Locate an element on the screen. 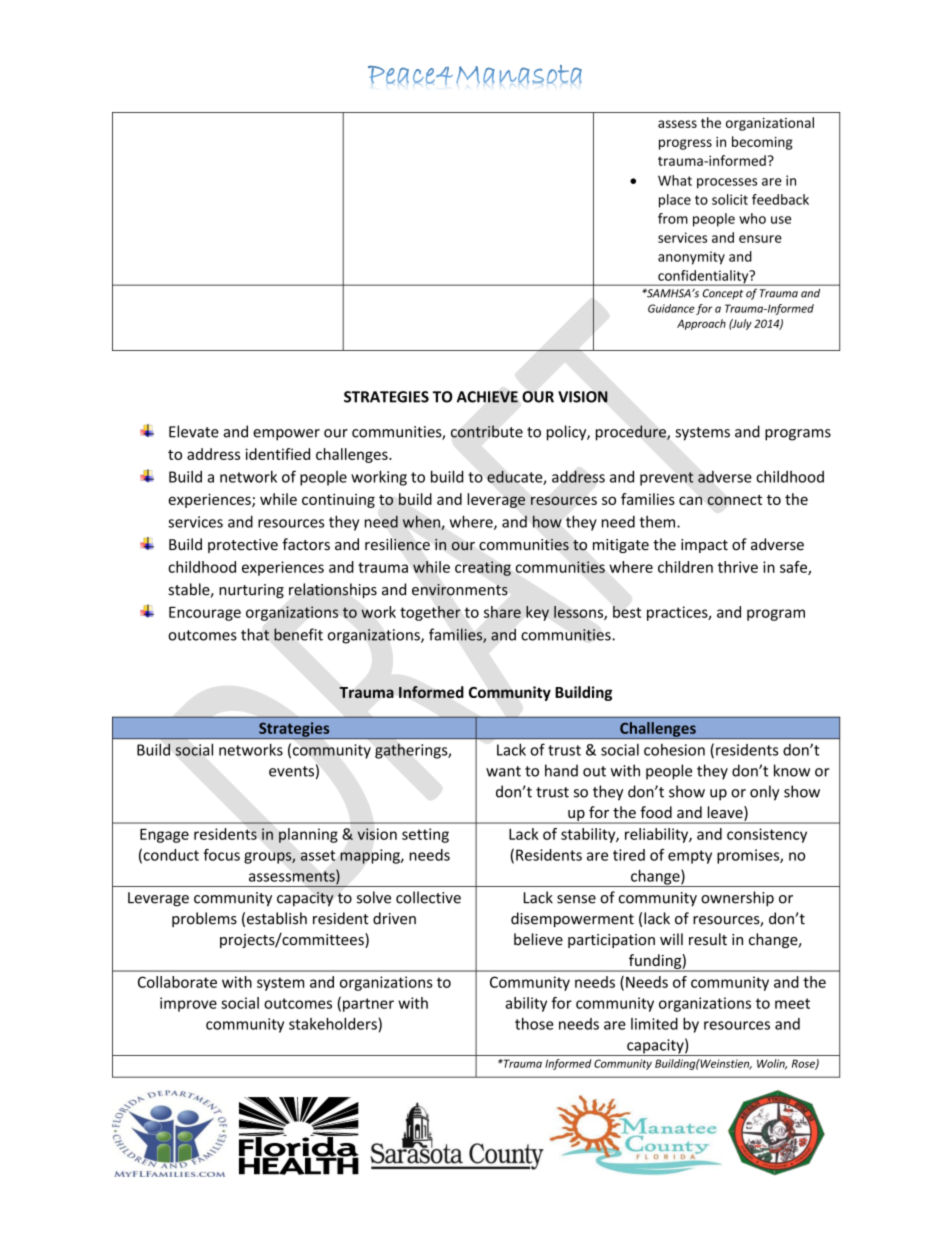  those is located at coordinates (534, 1024).
